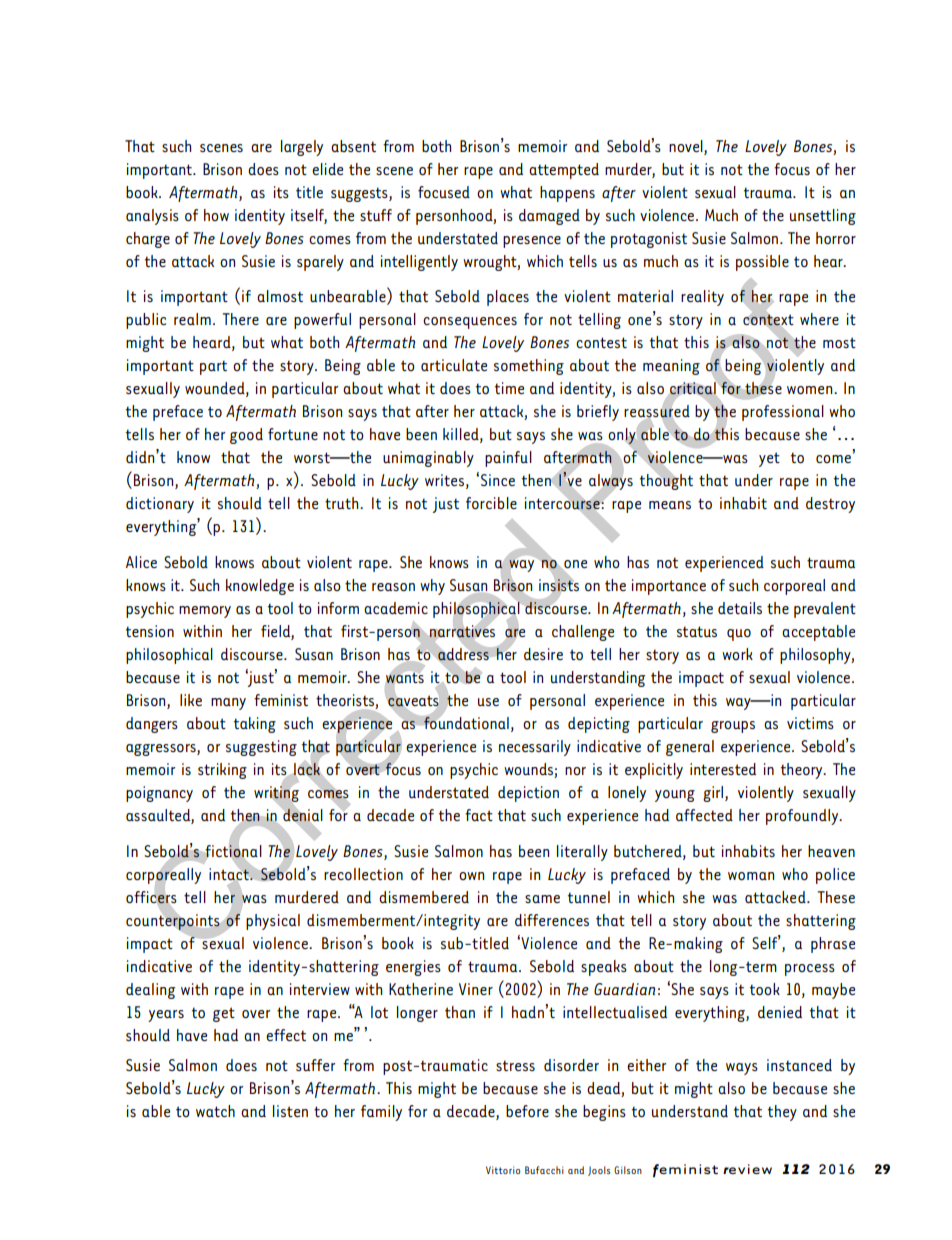  Describe the element at coordinates (687, 146) in the screenshot. I see `novel` at that location.
